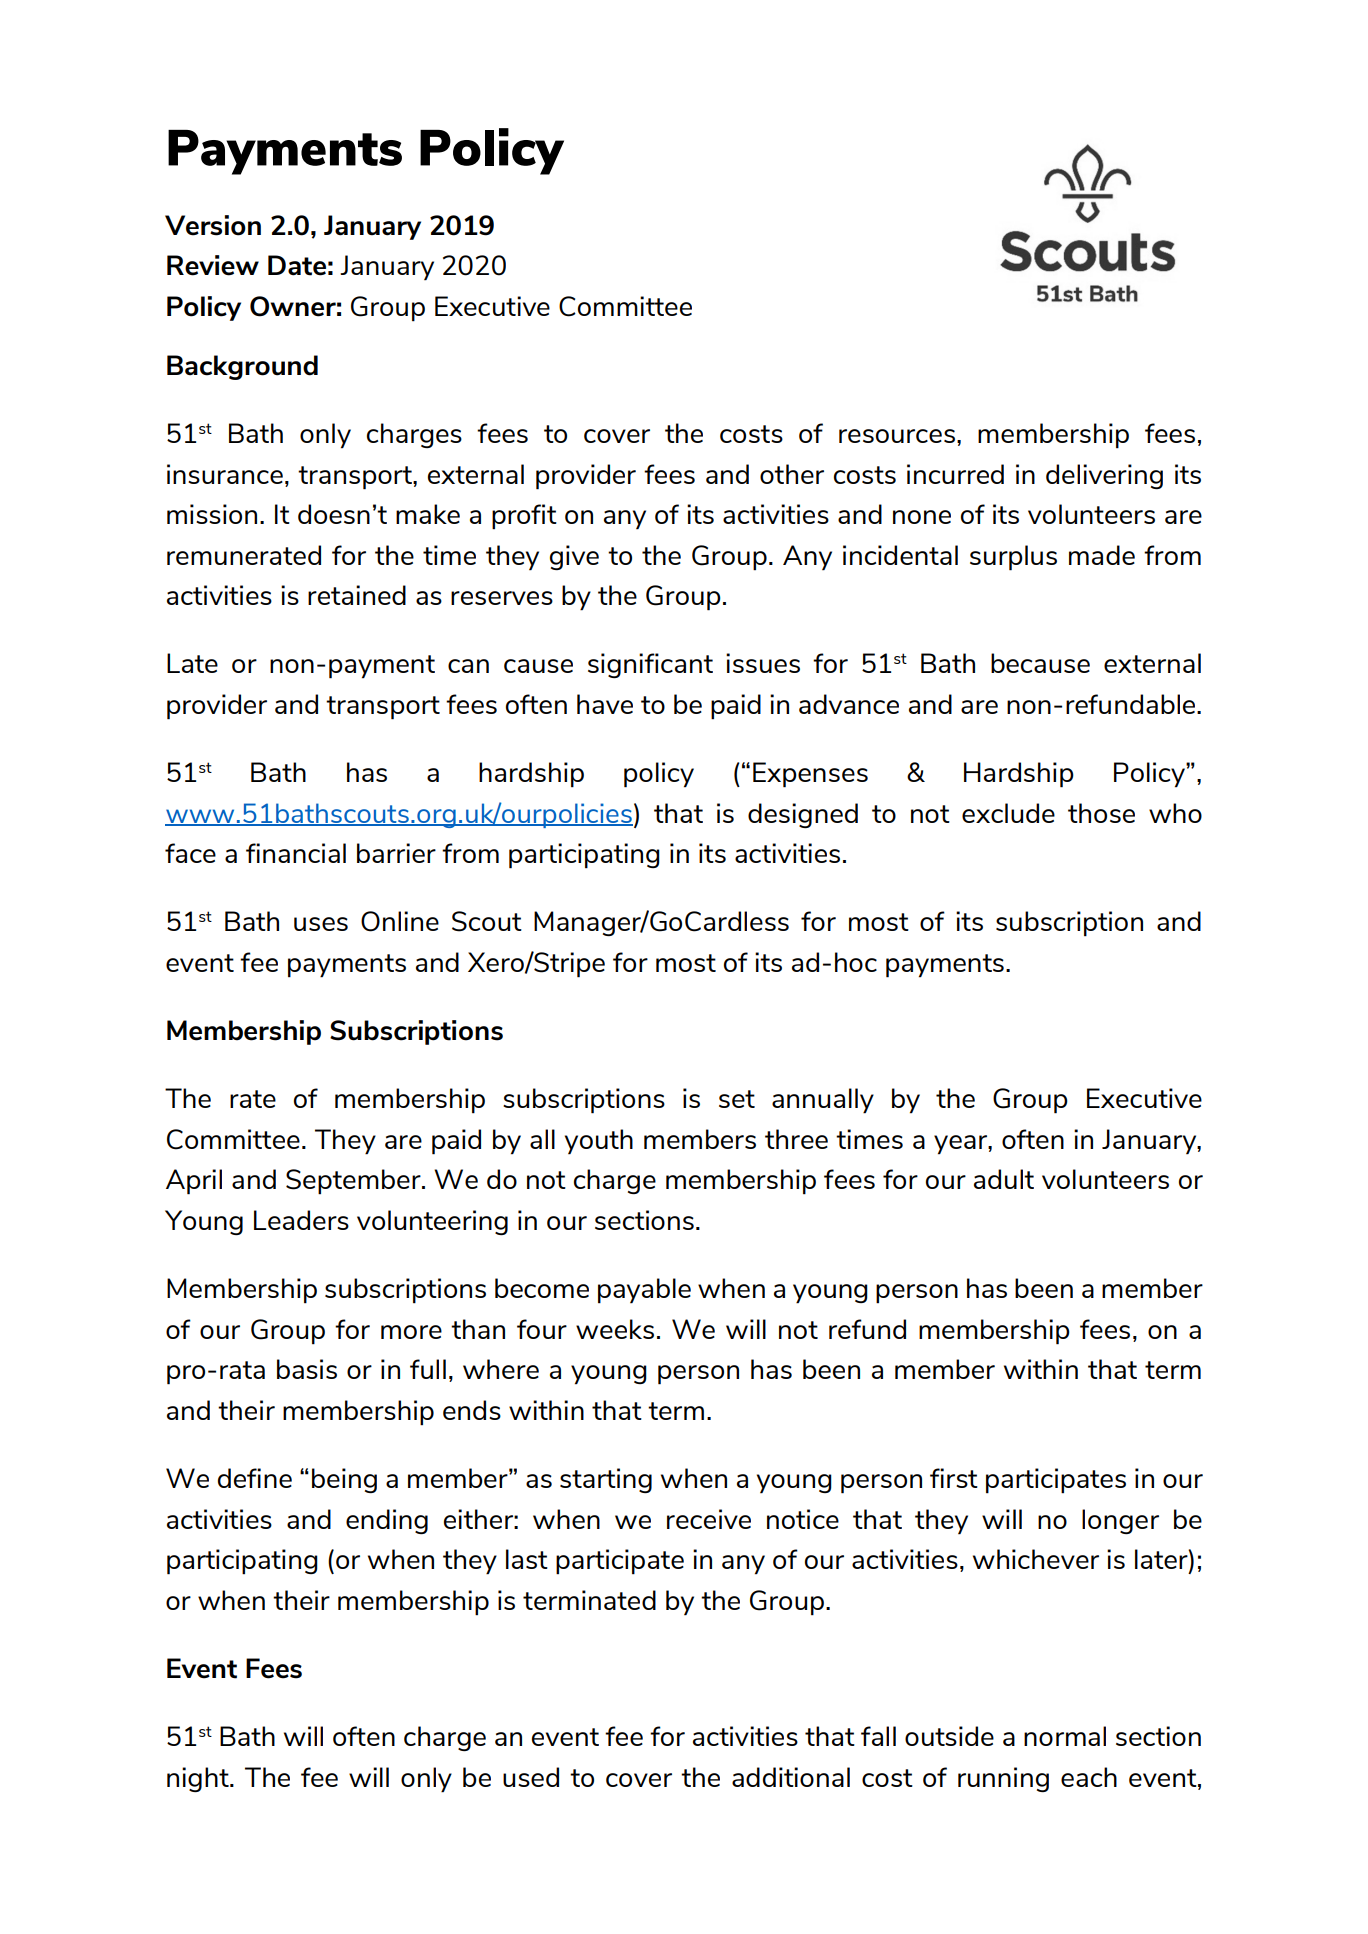  I want to click on weeks, so click(615, 1329).
